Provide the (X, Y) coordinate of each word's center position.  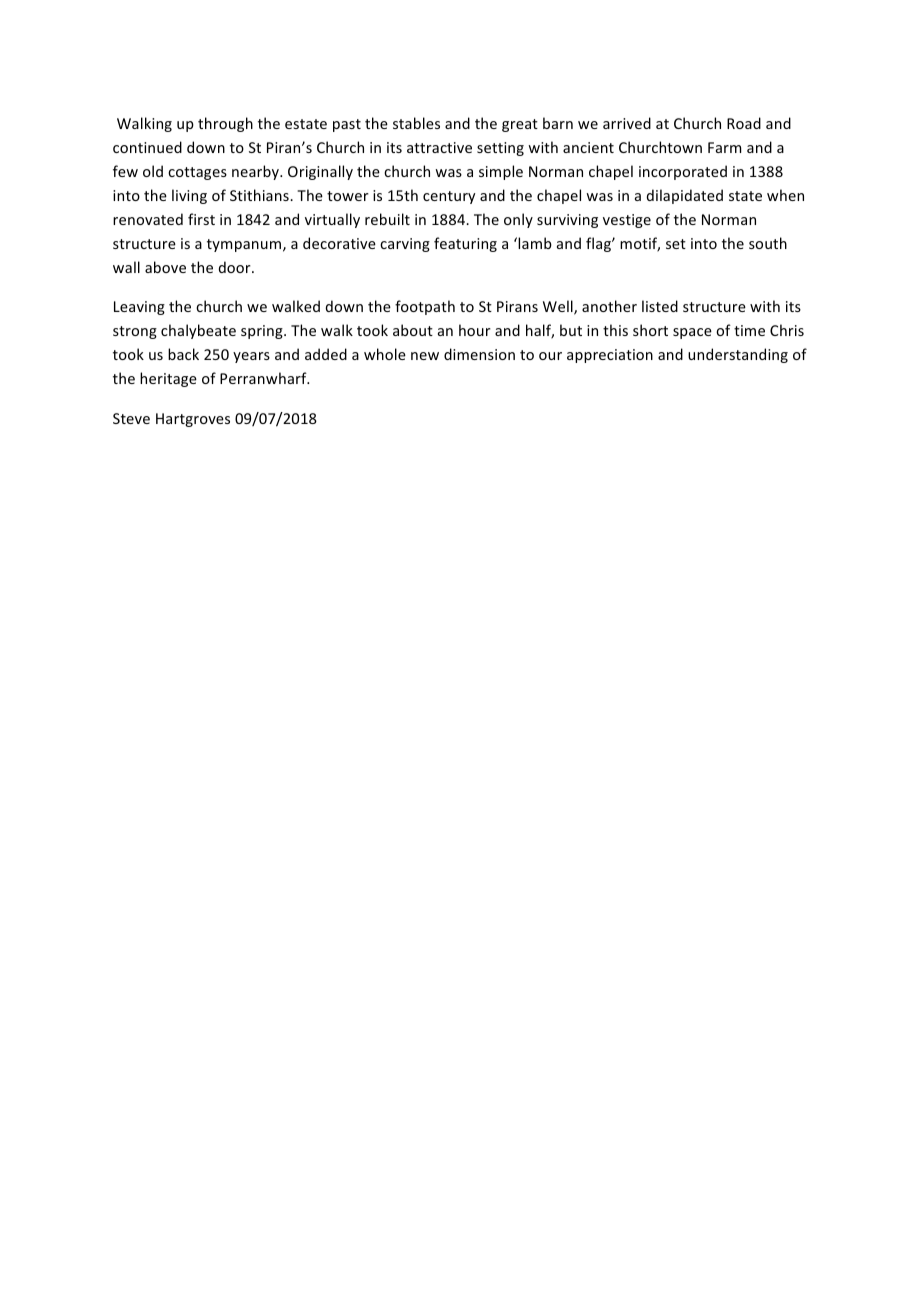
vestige (627, 221)
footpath (425, 307)
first (201, 219)
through (225, 124)
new (425, 356)
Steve (131, 418)
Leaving (139, 308)
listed (660, 306)
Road (744, 123)
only (518, 220)
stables (416, 123)
